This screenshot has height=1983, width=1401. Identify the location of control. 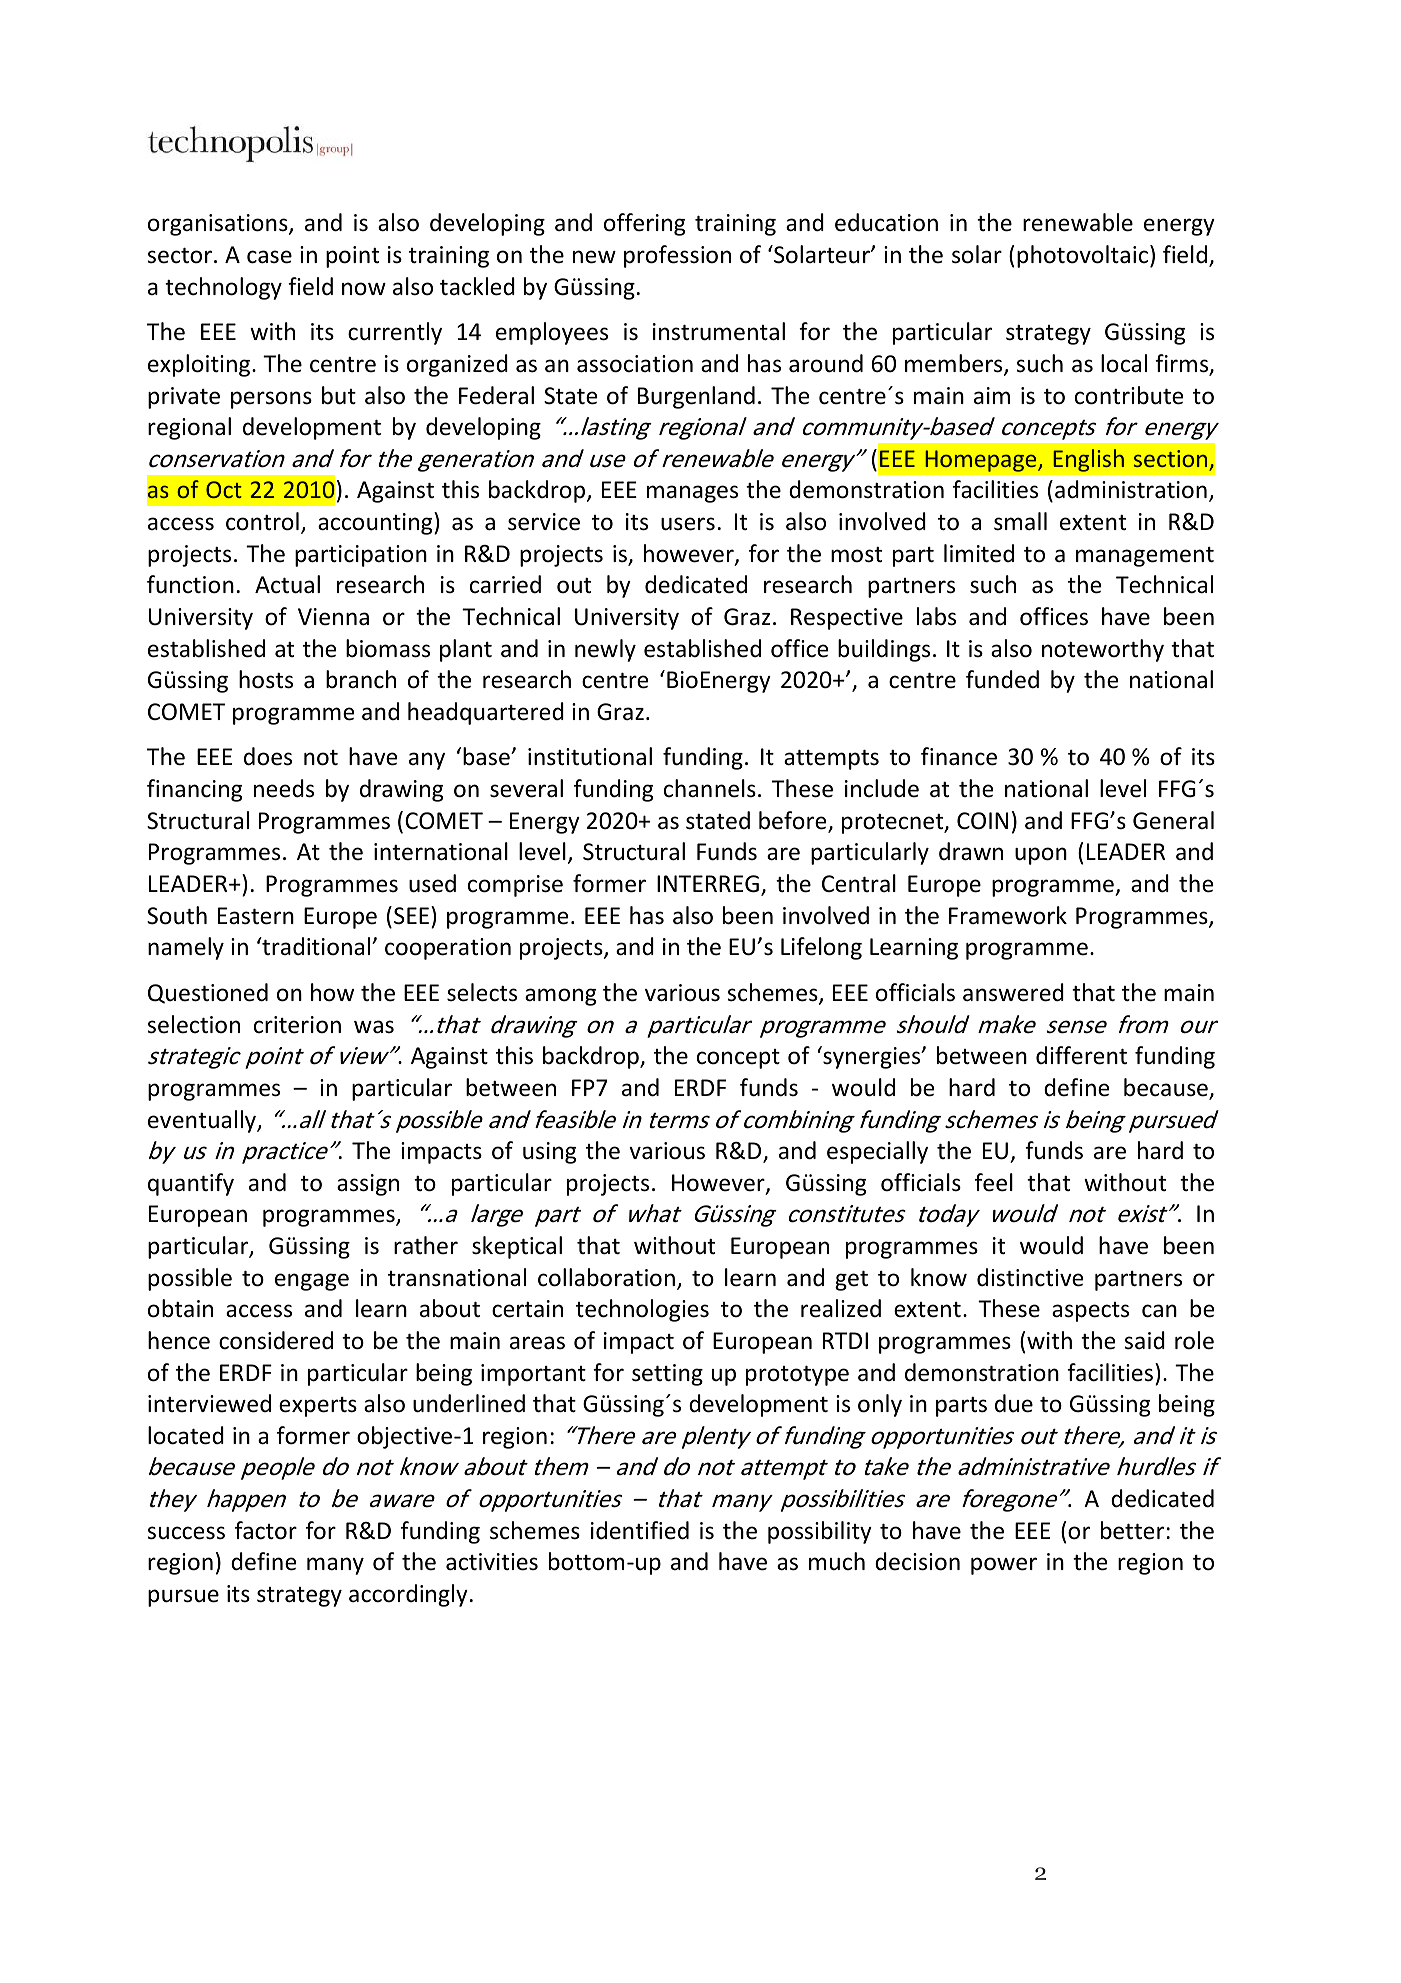
(262, 521).
